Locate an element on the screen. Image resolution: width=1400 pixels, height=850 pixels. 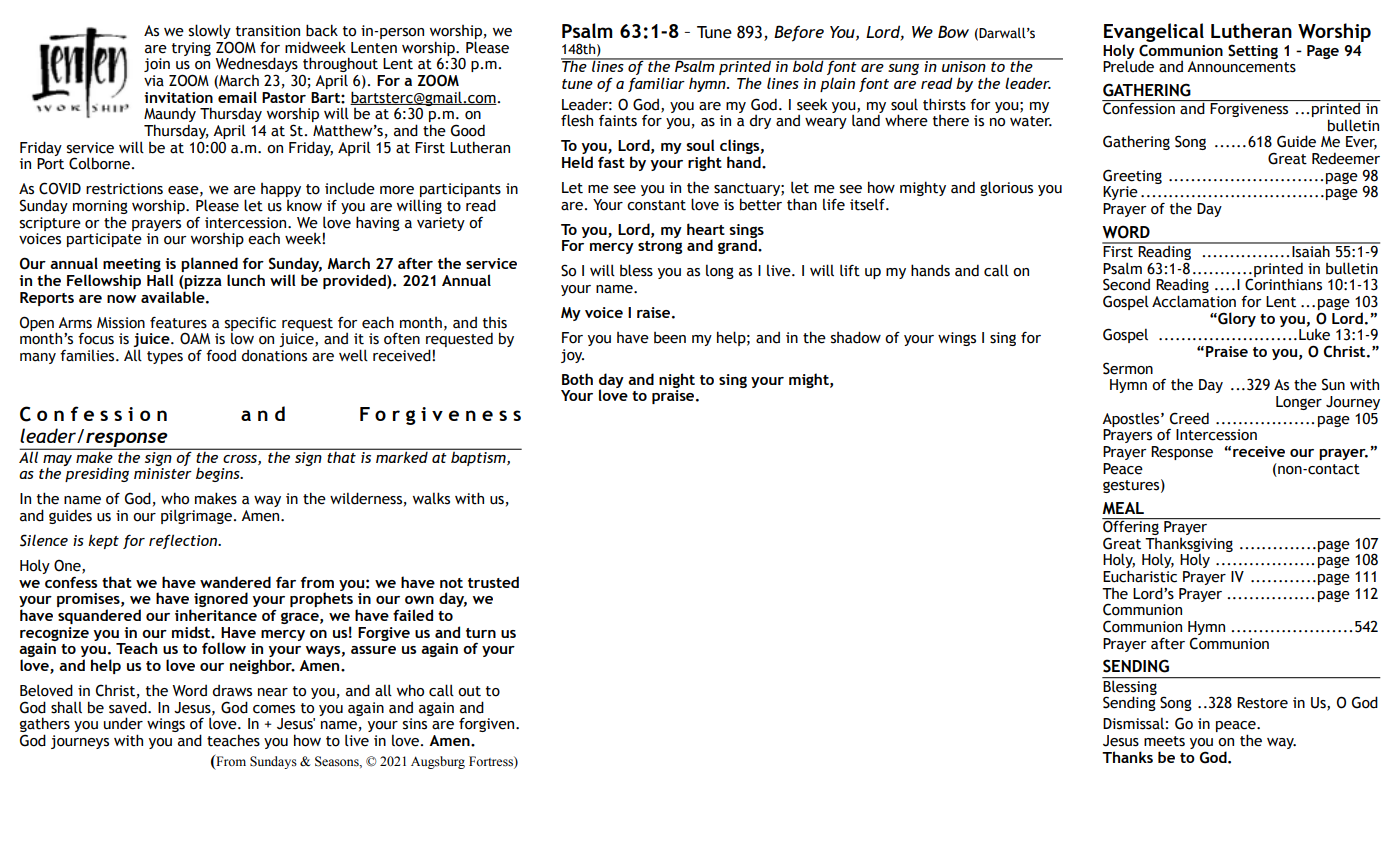
sins is located at coordinates (415, 724).
